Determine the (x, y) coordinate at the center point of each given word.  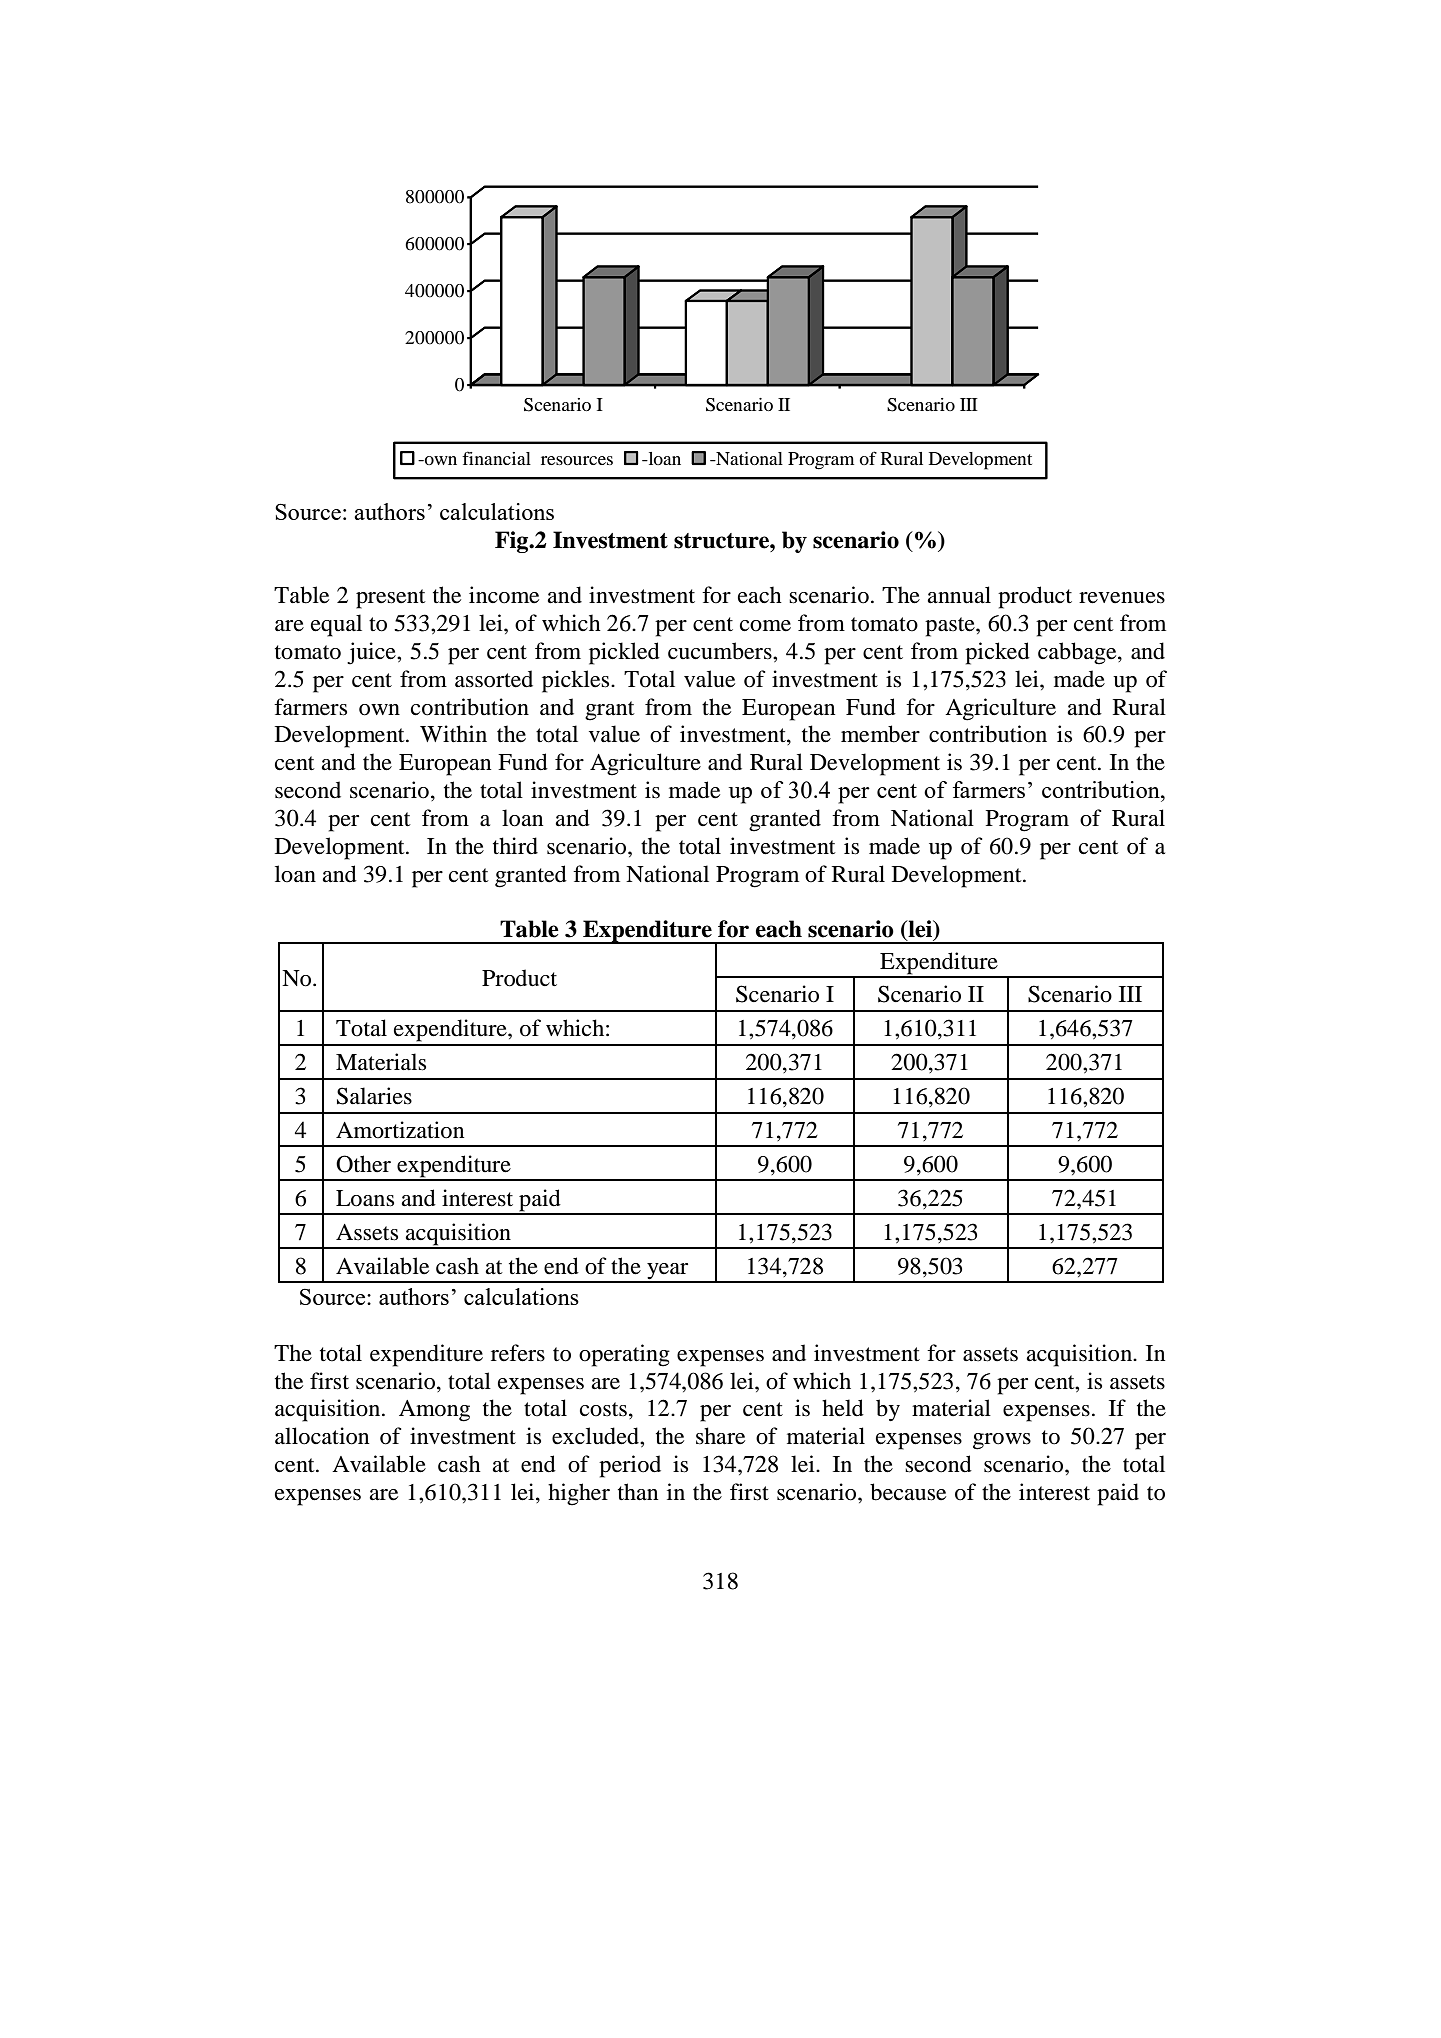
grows (1002, 1441)
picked (997, 653)
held (843, 1408)
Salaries (374, 1096)
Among (434, 1411)
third (515, 846)
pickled (624, 653)
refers (518, 1353)
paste (951, 627)
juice (372, 653)
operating (624, 1355)
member (880, 734)
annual (959, 595)
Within (453, 734)
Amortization (400, 1130)
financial (496, 458)
